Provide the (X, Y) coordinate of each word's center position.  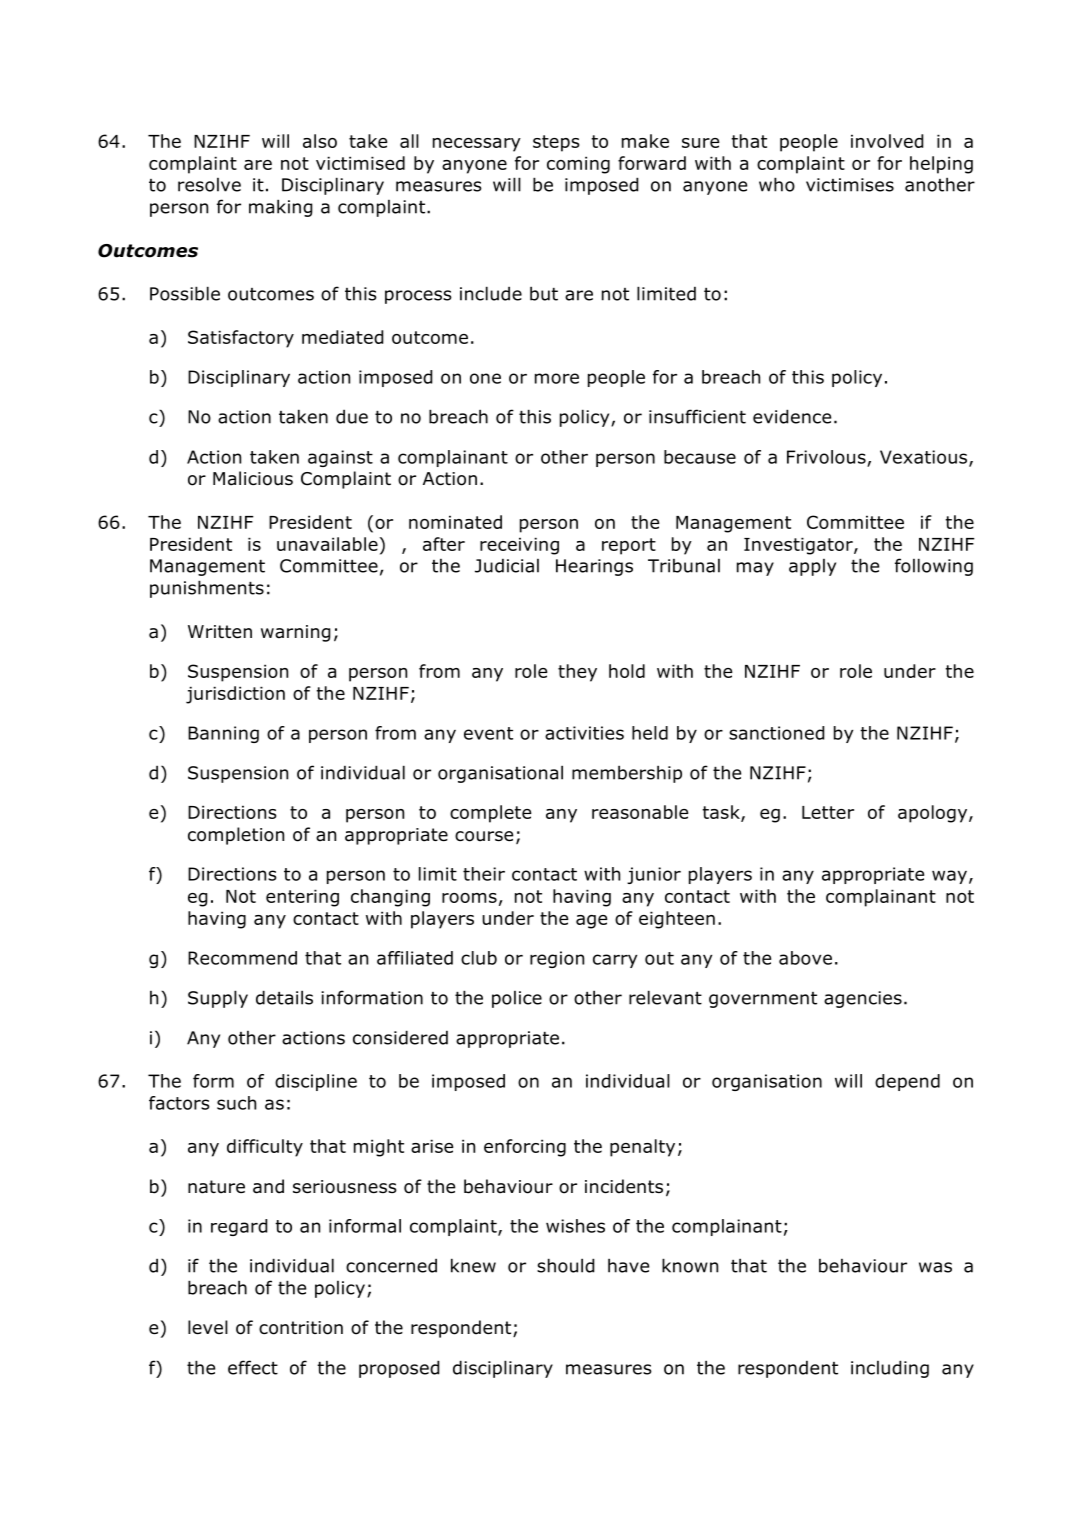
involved (887, 141)
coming (578, 165)
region (557, 959)
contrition (301, 1328)
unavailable (327, 544)
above (805, 958)
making (280, 208)
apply (812, 567)
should (565, 1265)
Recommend (242, 958)
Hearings (594, 567)
